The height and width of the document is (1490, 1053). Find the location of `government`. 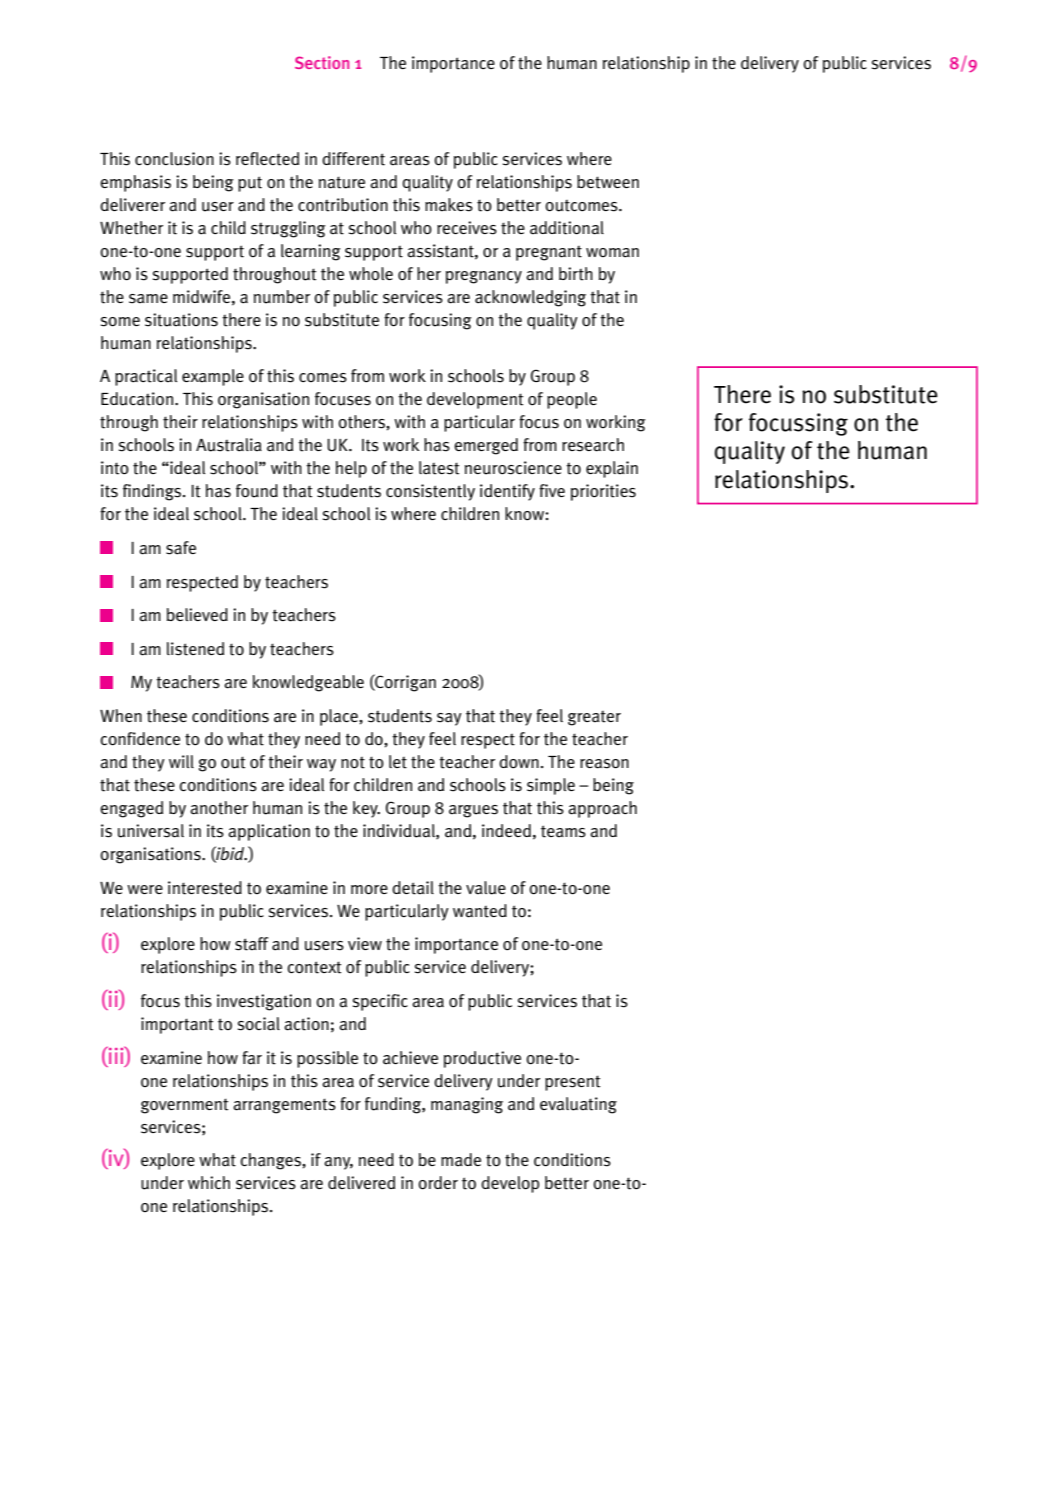

government is located at coordinates (184, 1106).
